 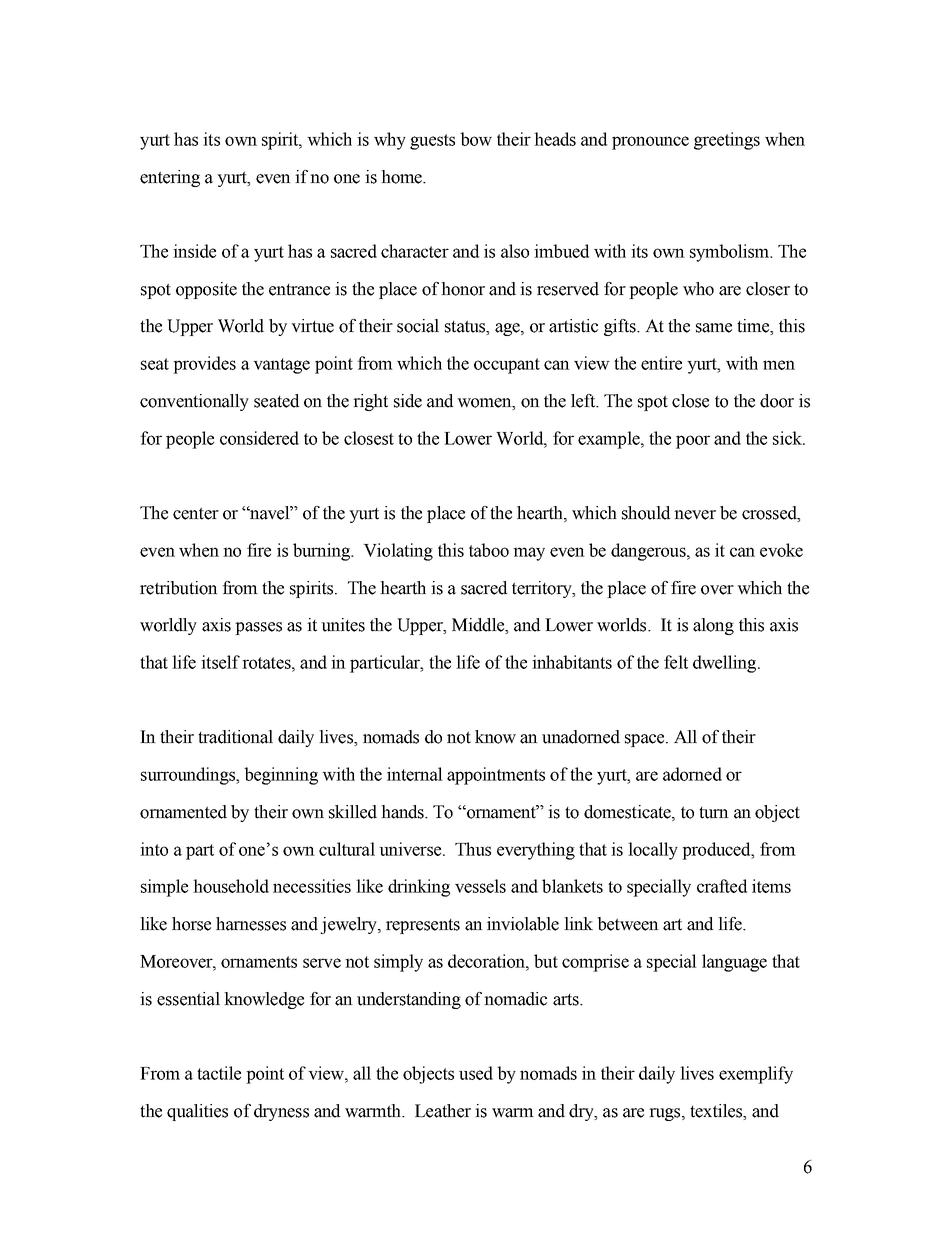 What do you see at coordinates (727, 141) in the screenshot?
I see `greetings` at bounding box center [727, 141].
